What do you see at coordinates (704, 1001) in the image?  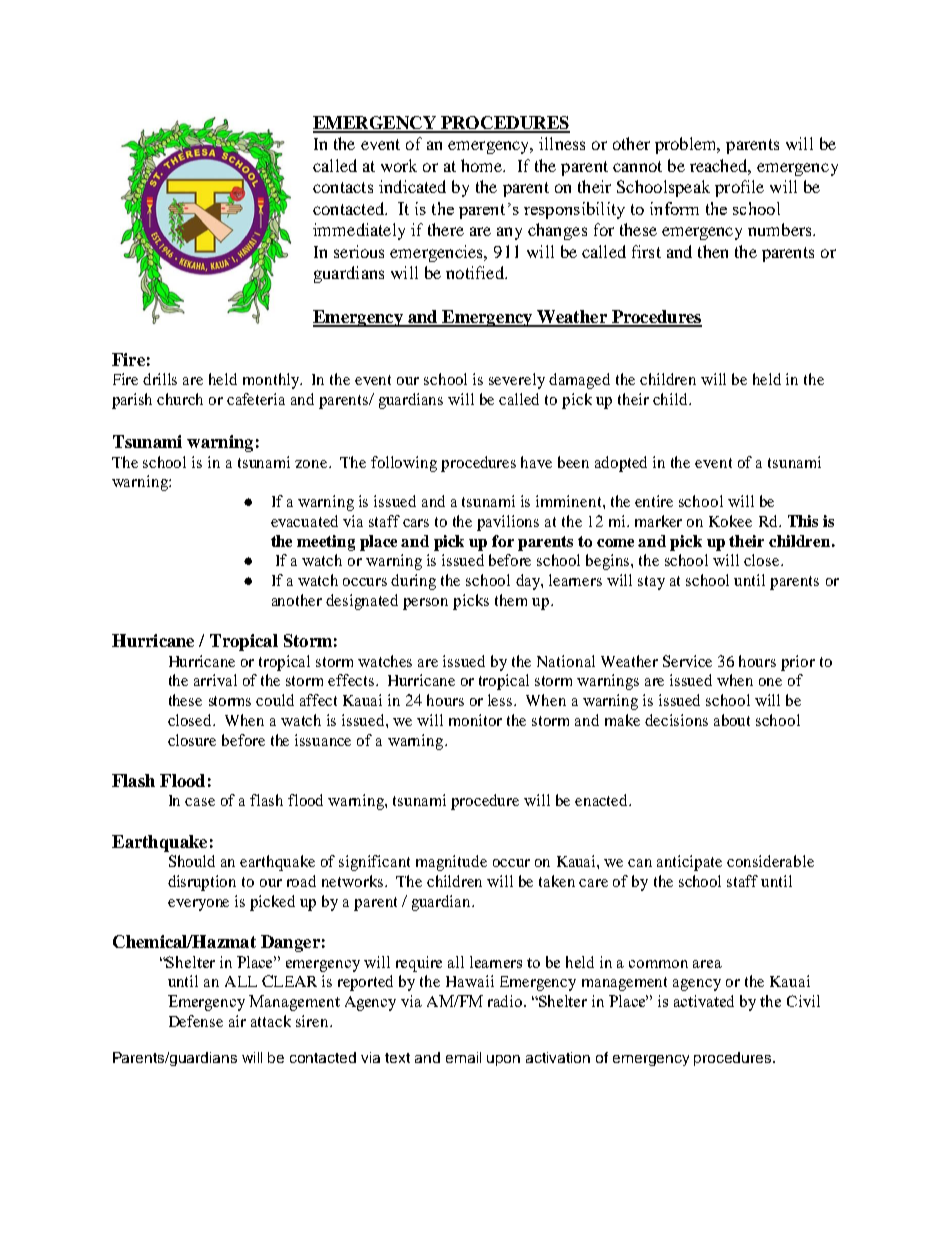 I see `activated` at bounding box center [704, 1001].
